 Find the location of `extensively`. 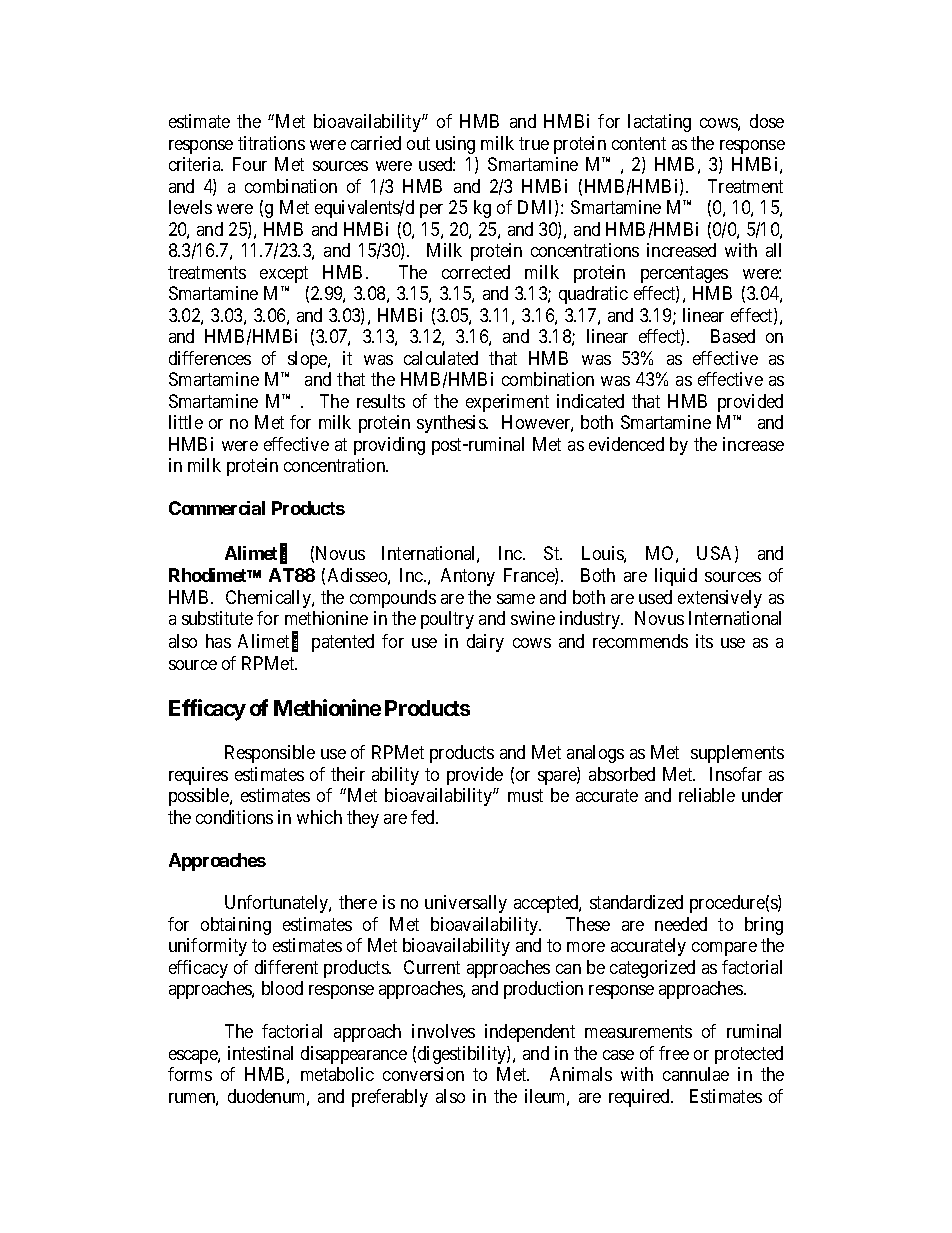

extensively is located at coordinates (720, 599).
